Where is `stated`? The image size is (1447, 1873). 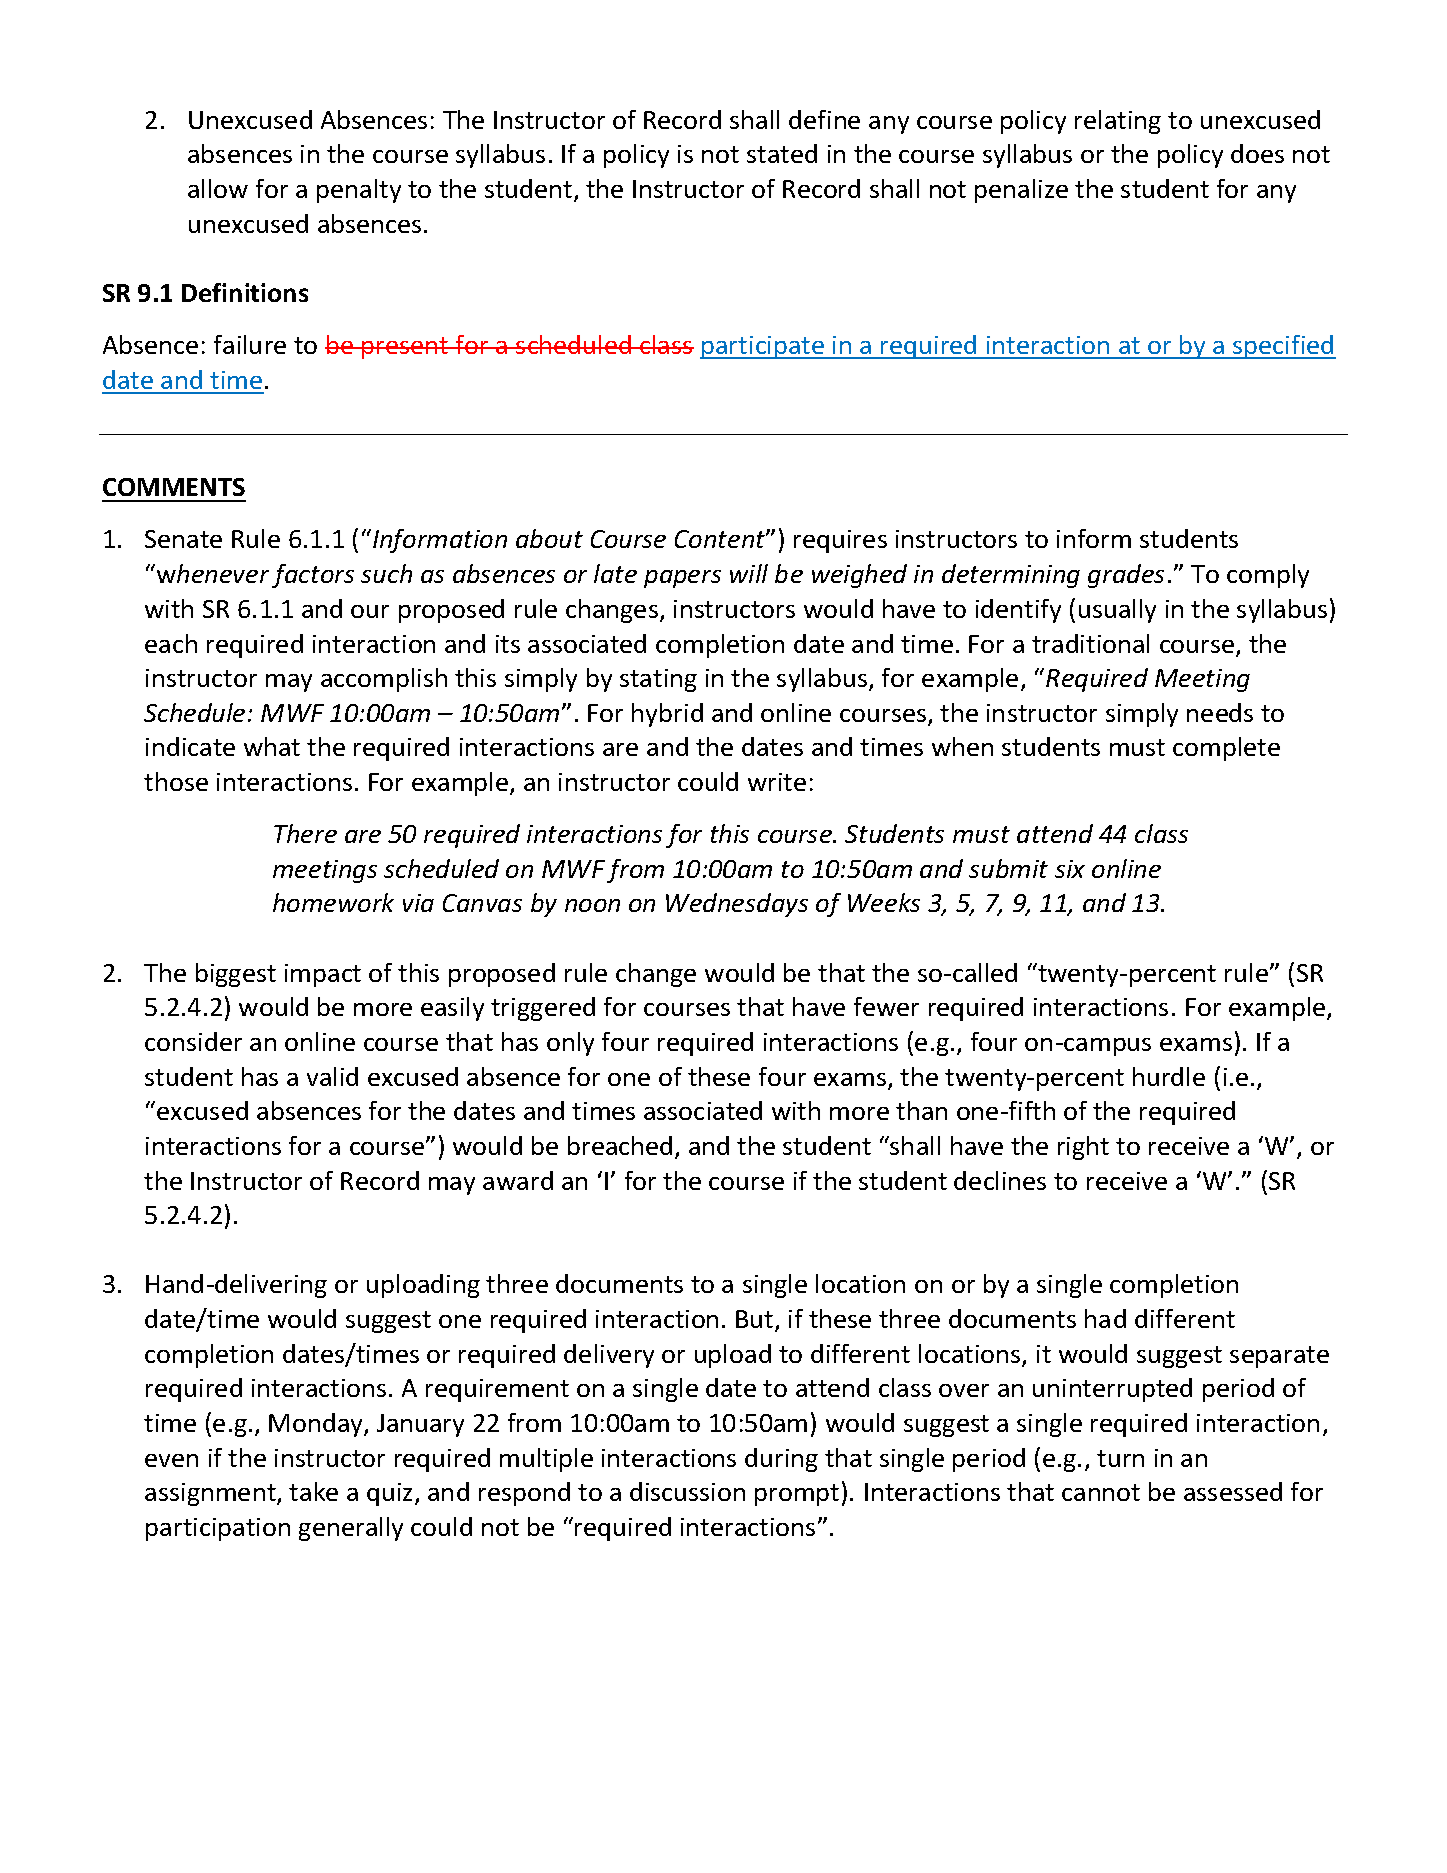 stated is located at coordinates (782, 153).
